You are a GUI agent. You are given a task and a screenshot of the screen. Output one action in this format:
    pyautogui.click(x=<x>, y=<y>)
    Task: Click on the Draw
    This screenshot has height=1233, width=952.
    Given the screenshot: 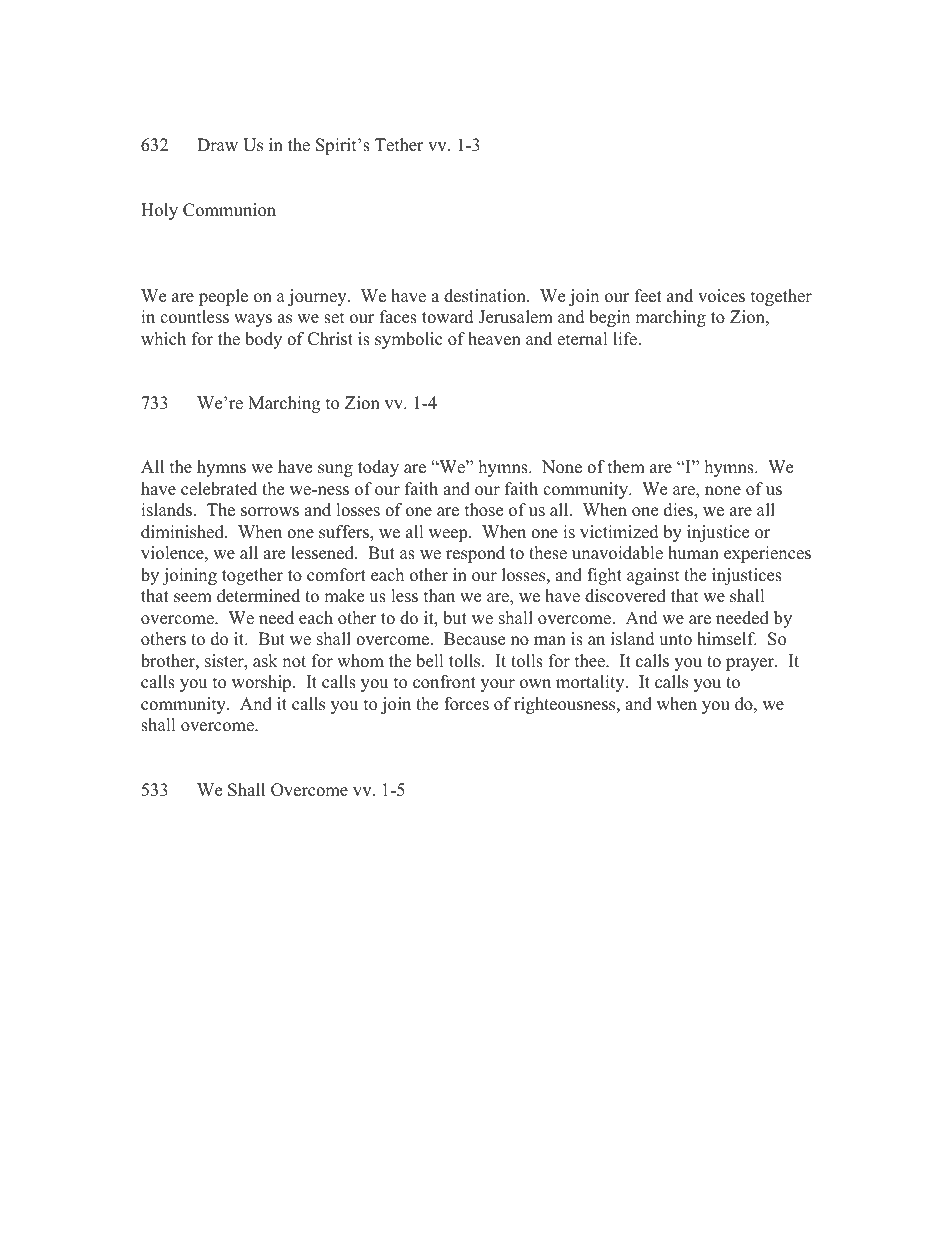 What is the action you would take?
    pyautogui.click(x=217, y=144)
